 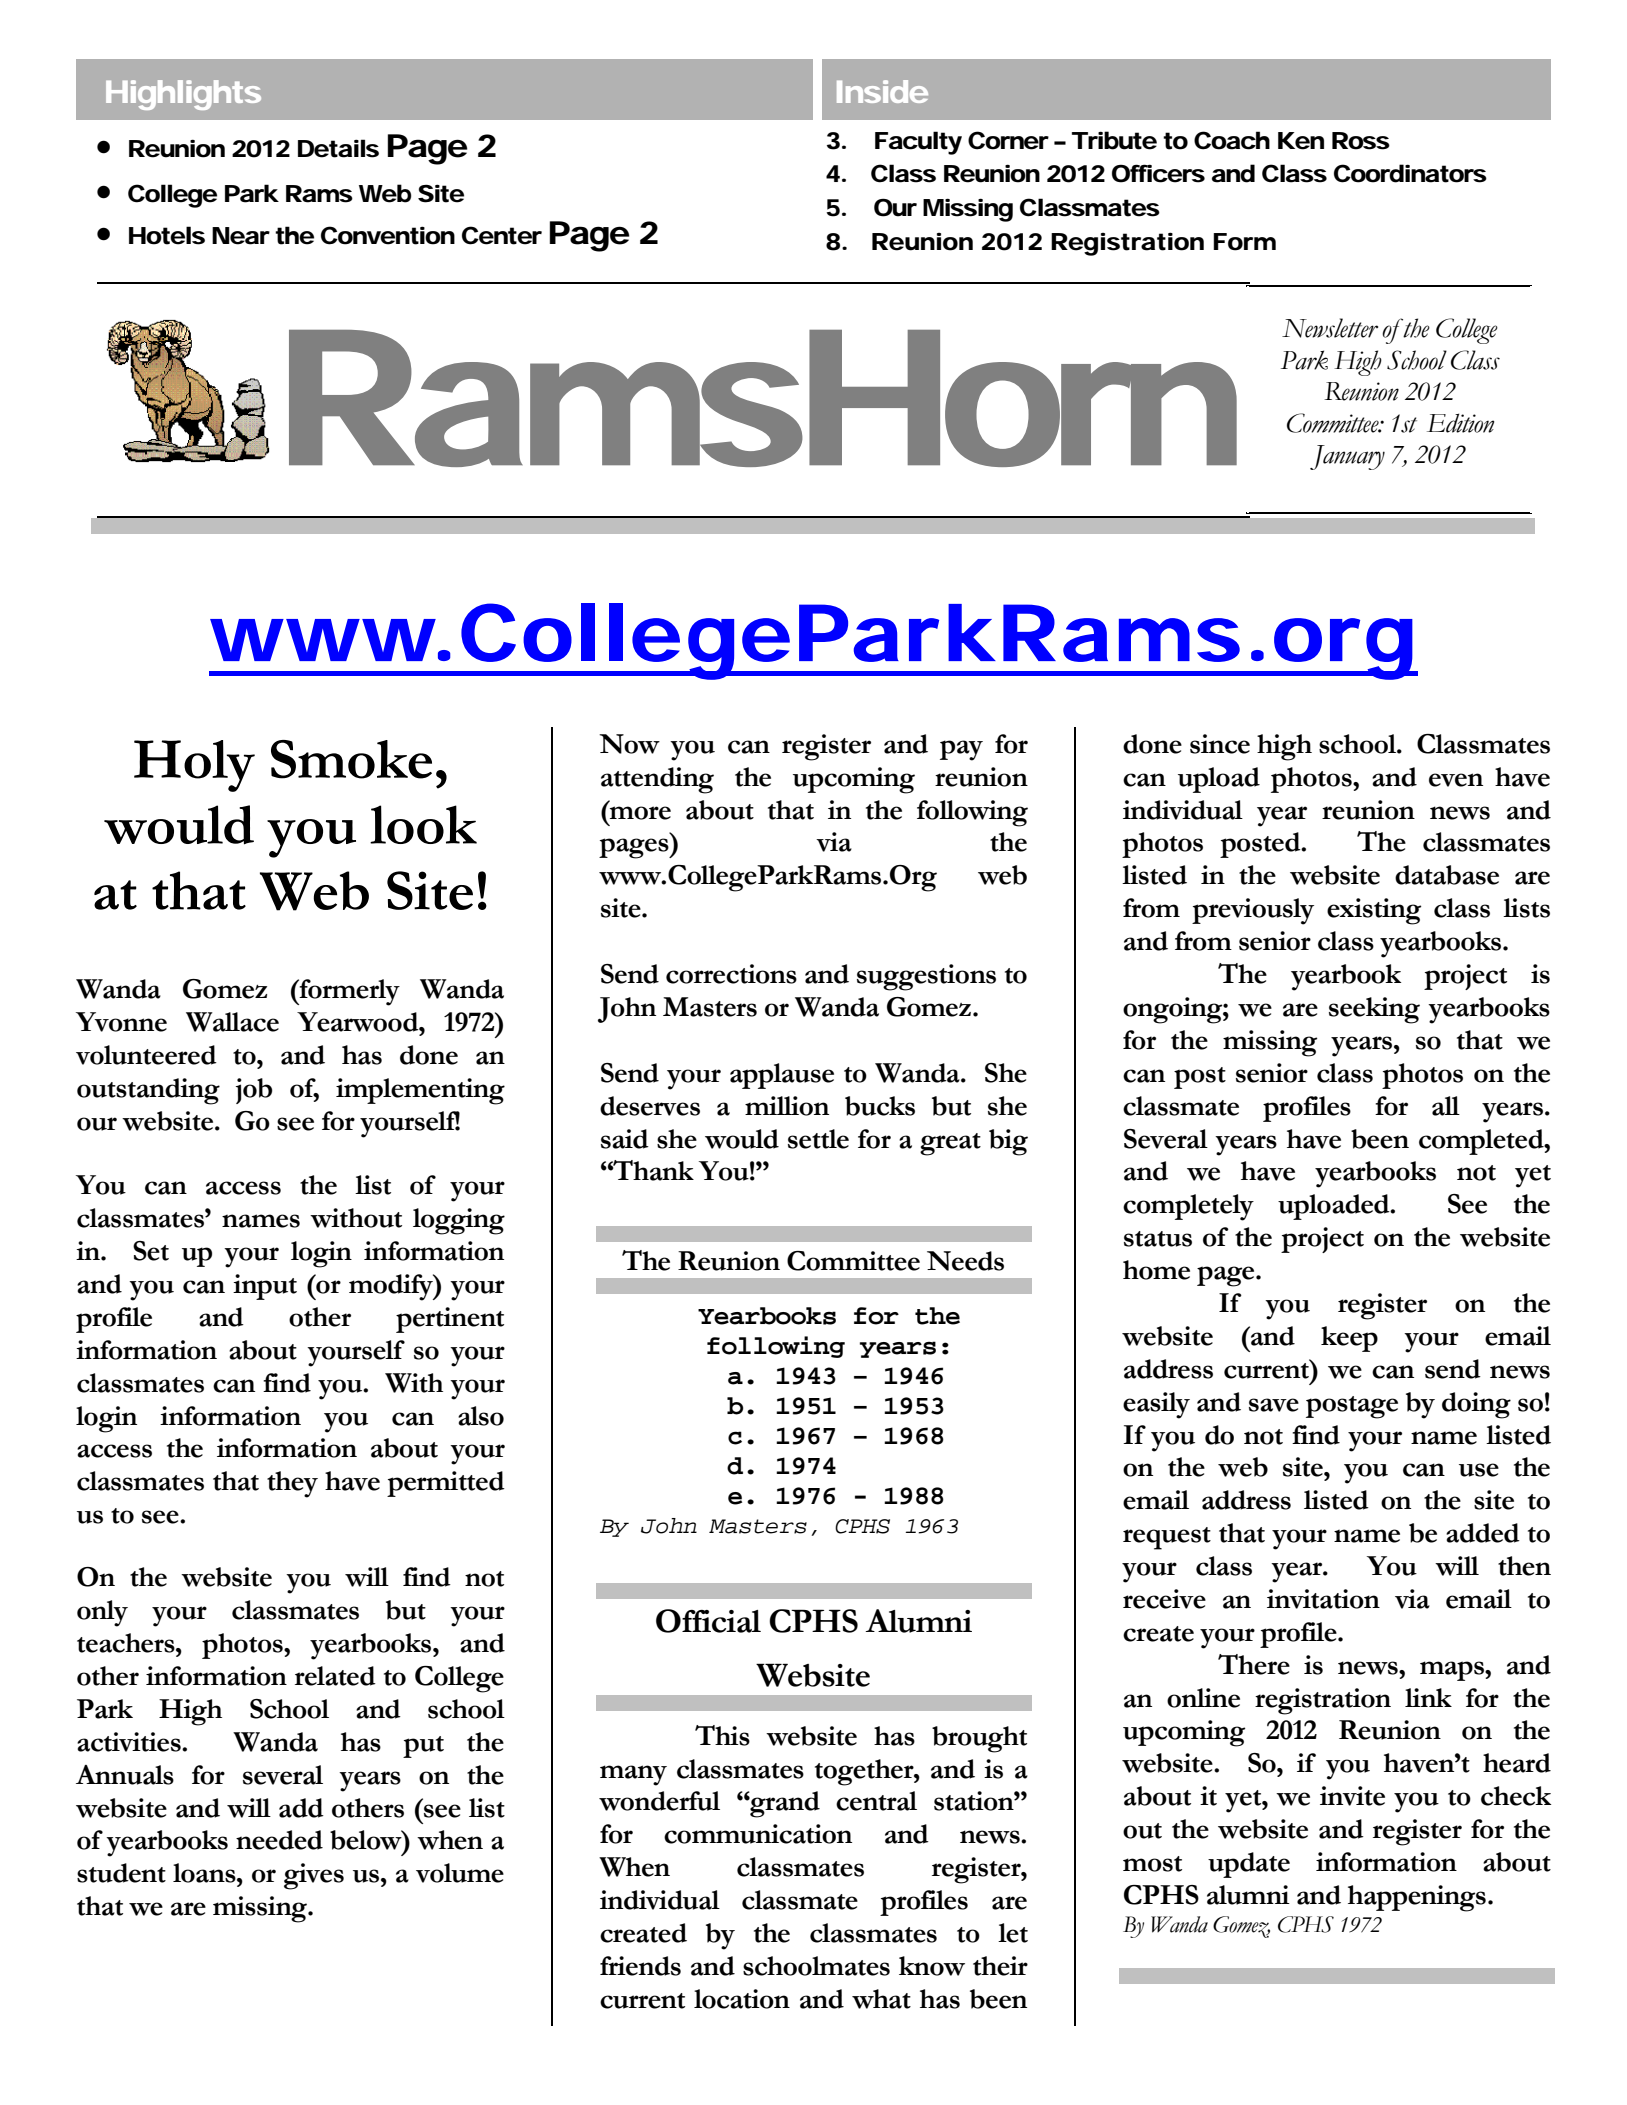 I want to click on job, so click(x=254, y=1091).
